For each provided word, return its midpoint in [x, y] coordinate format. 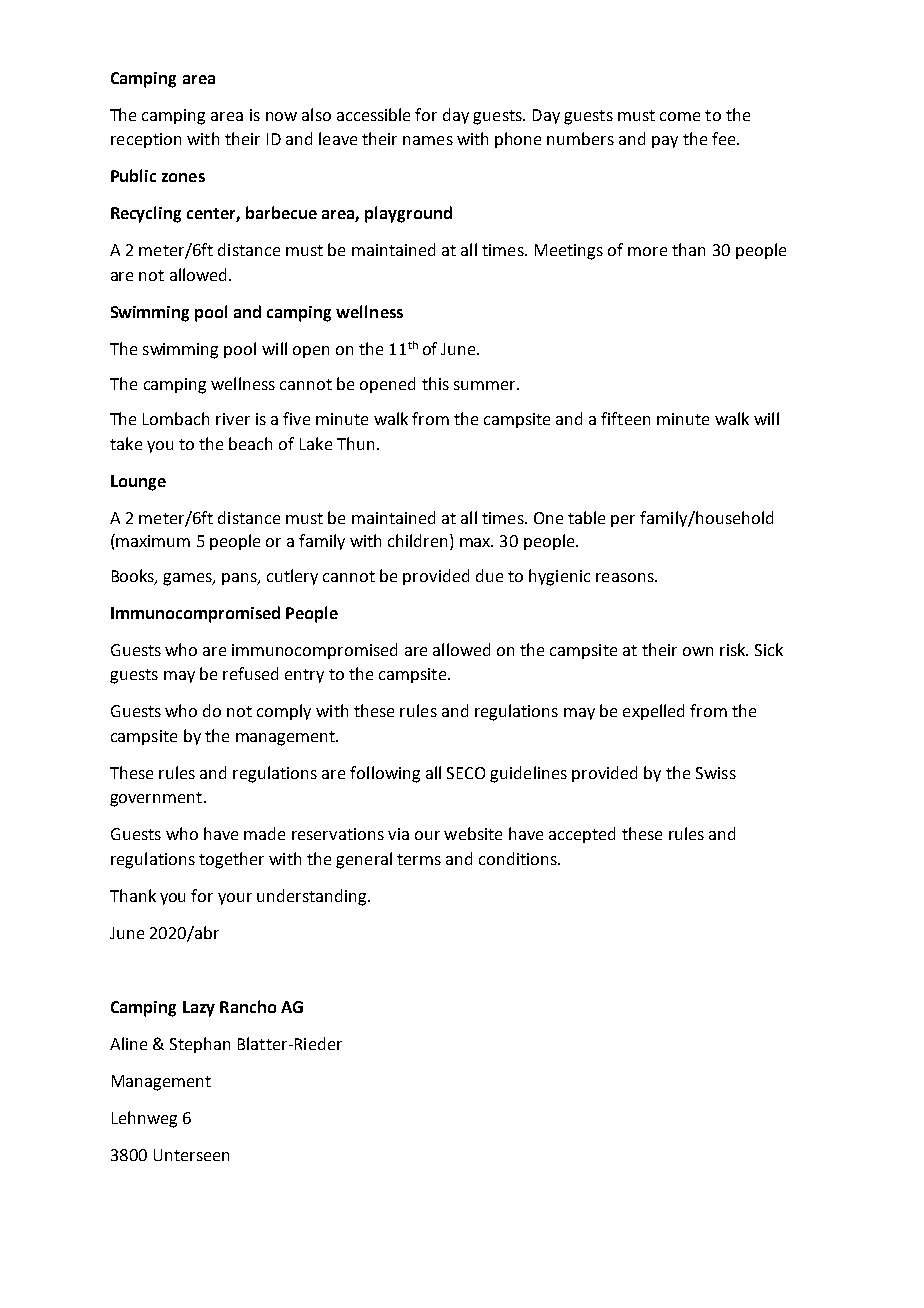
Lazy [199, 1009]
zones [183, 177]
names [428, 140]
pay [665, 142]
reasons [626, 577]
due [489, 575]
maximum [152, 540]
